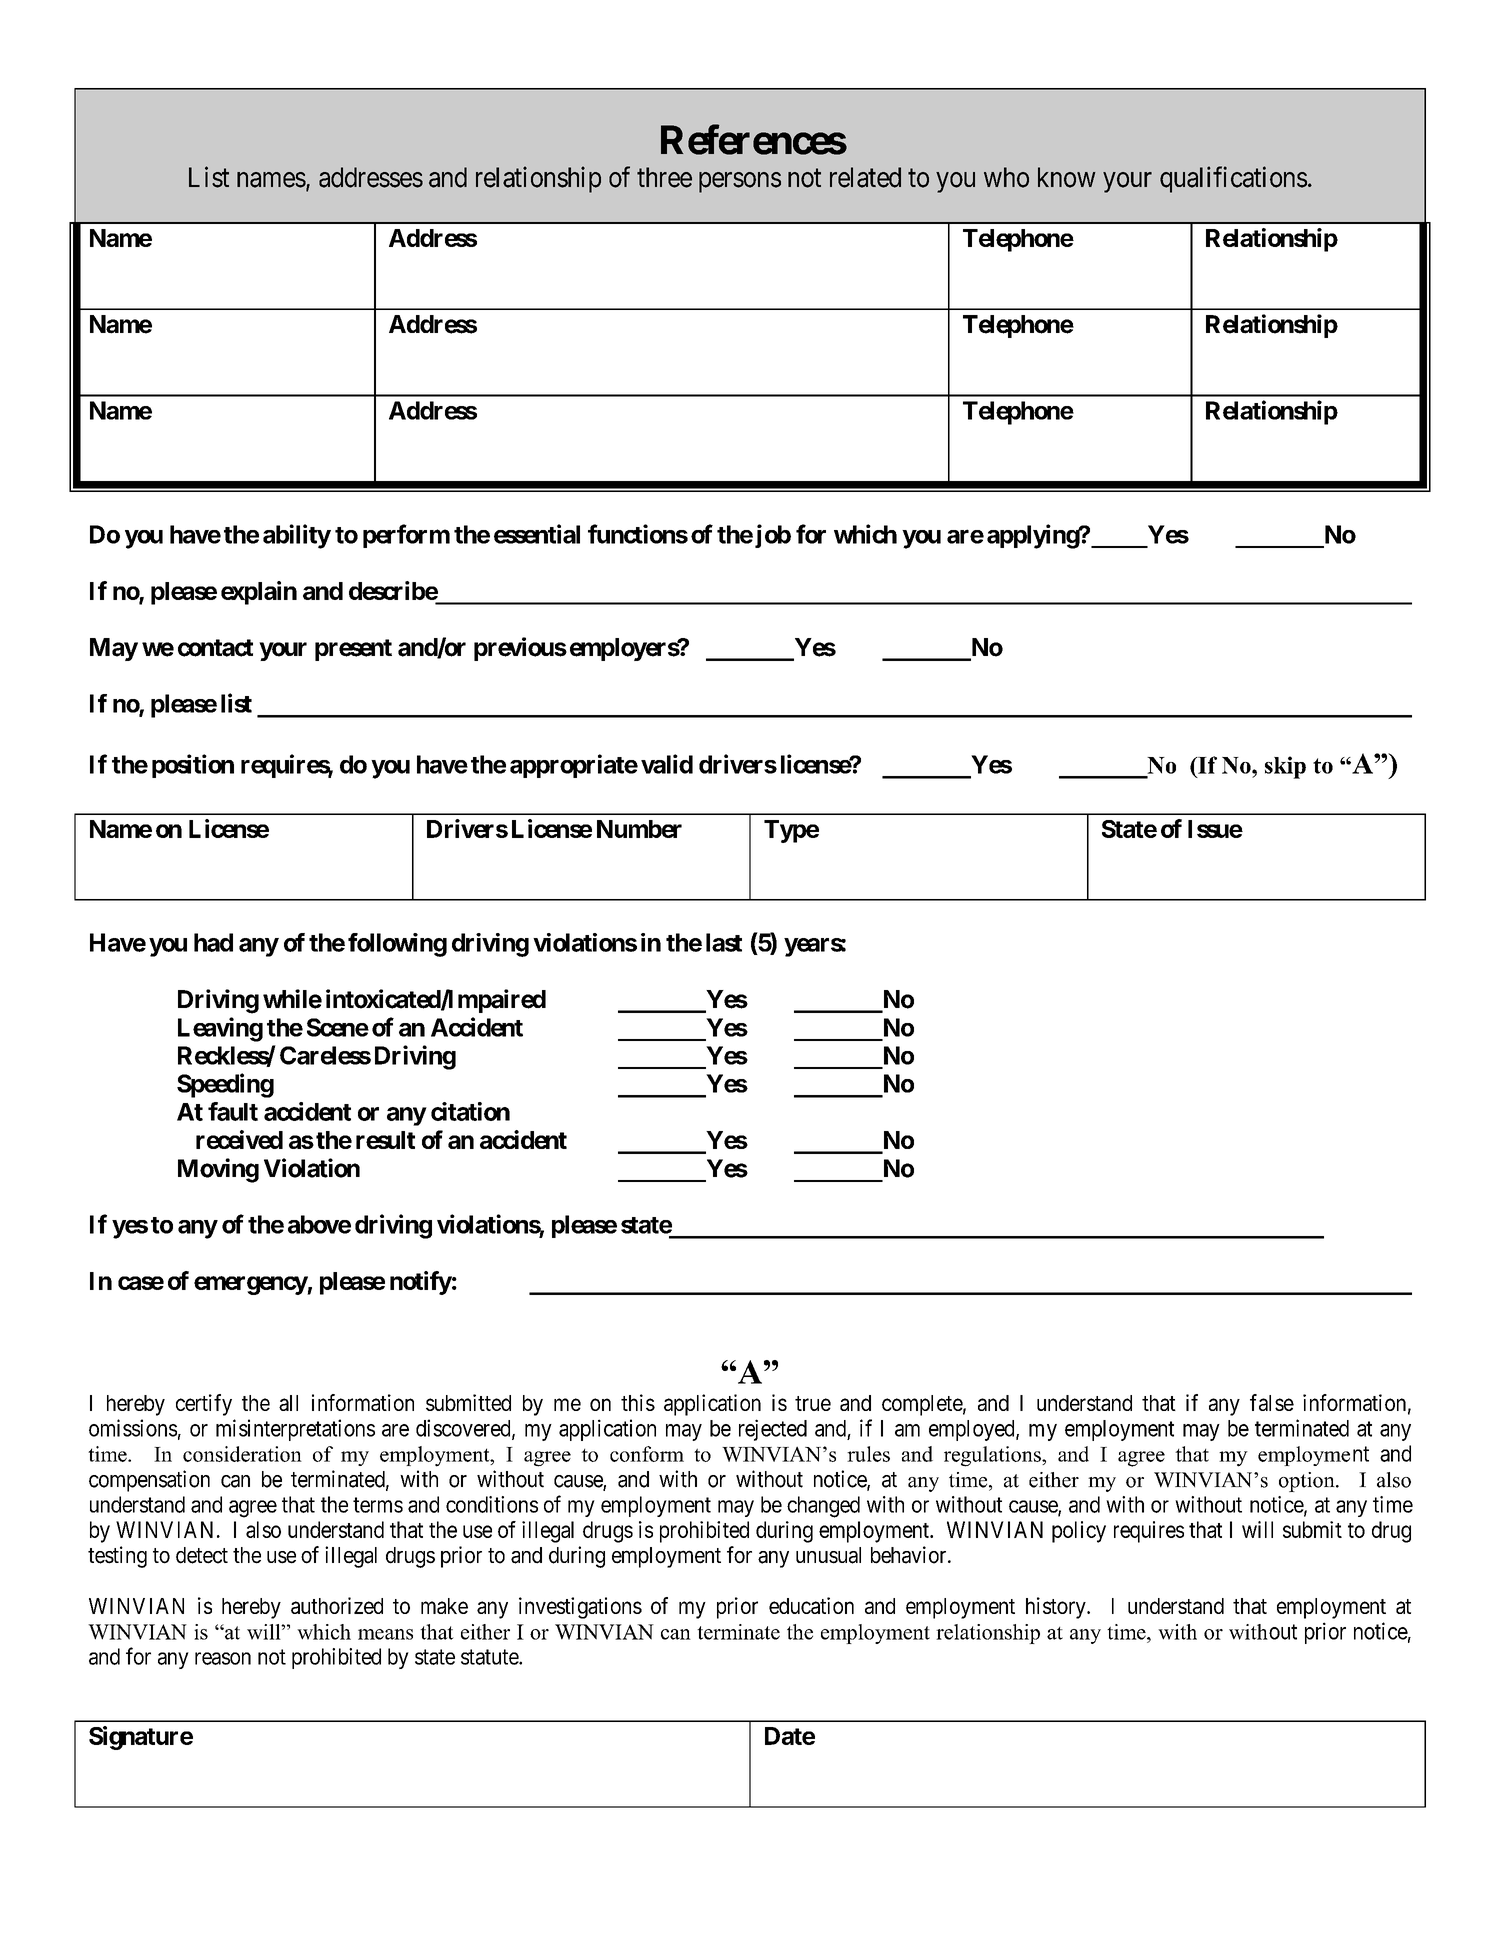  What do you see at coordinates (537, 534) in the screenshot?
I see `essential` at bounding box center [537, 534].
